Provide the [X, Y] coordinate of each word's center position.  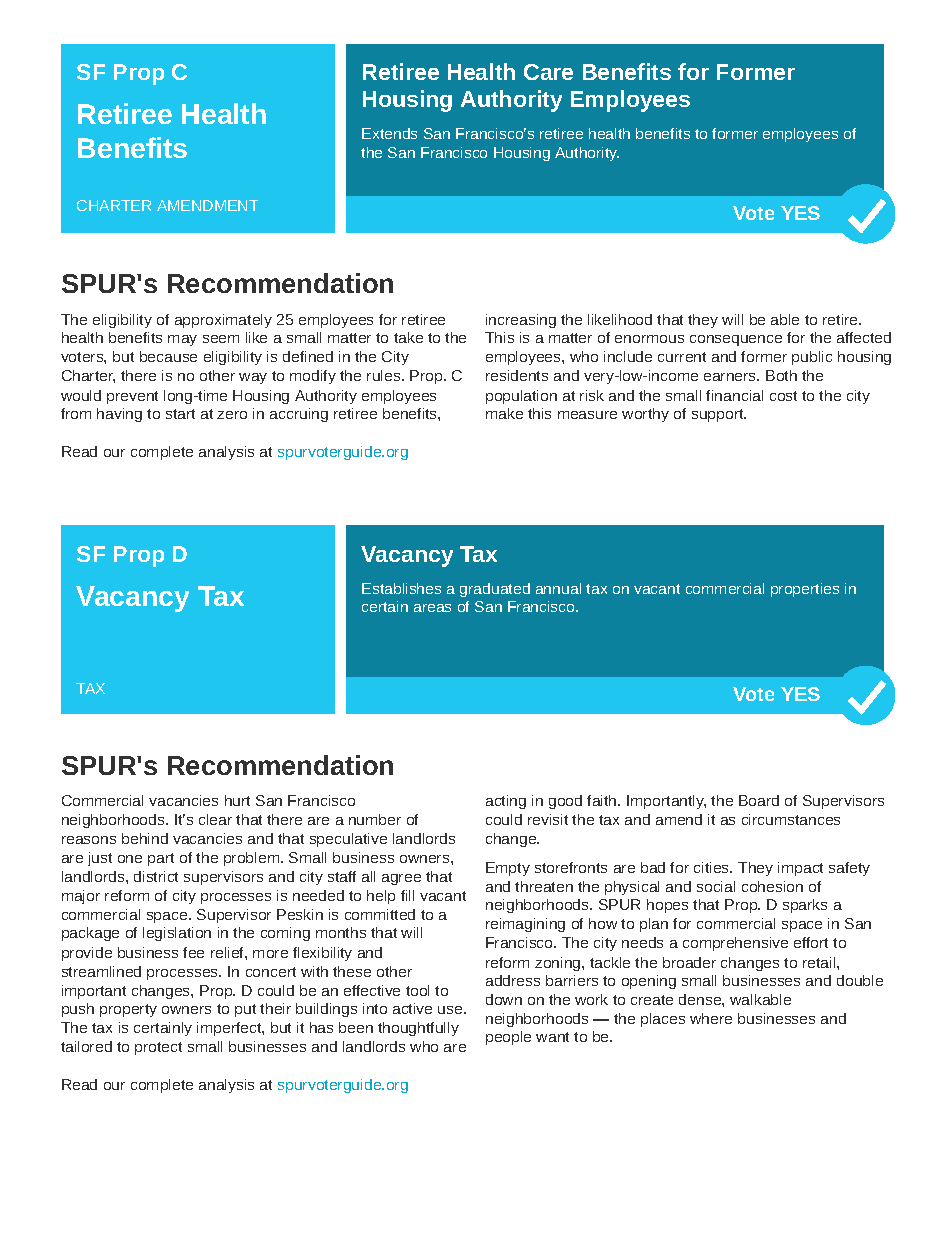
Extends [389, 133]
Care [548, 72]
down [504, 999]
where [711, 1018]
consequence [736, 340]
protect [158, 1048]
